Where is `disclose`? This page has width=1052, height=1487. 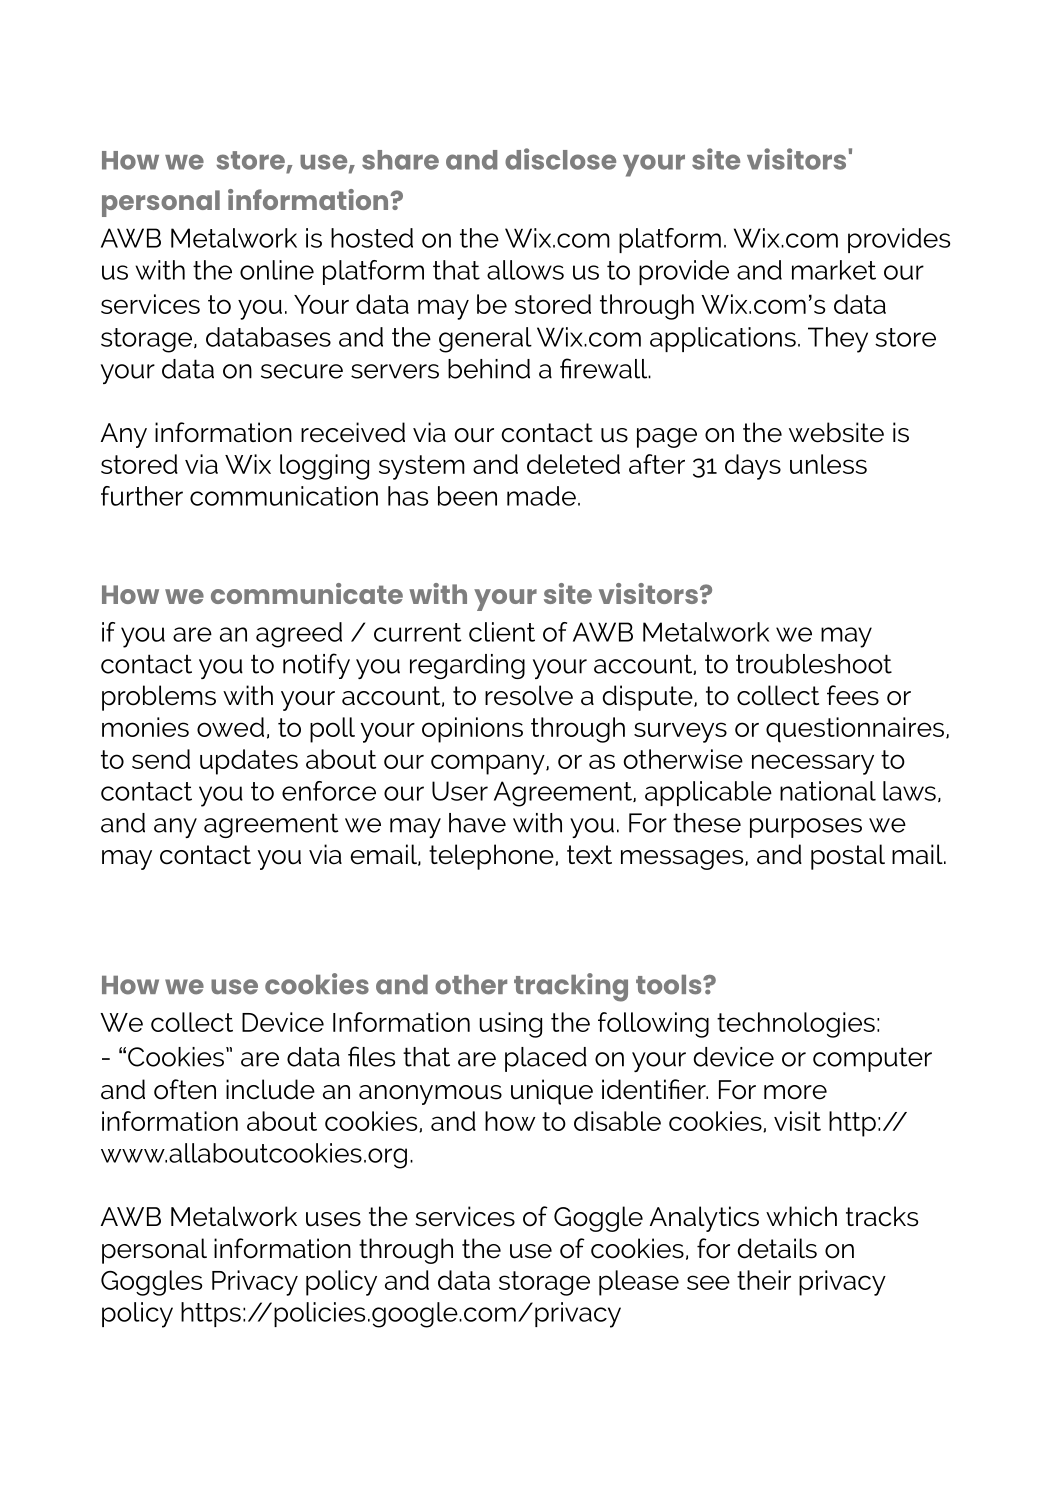 disclose is located at coordinates (560, 159).
